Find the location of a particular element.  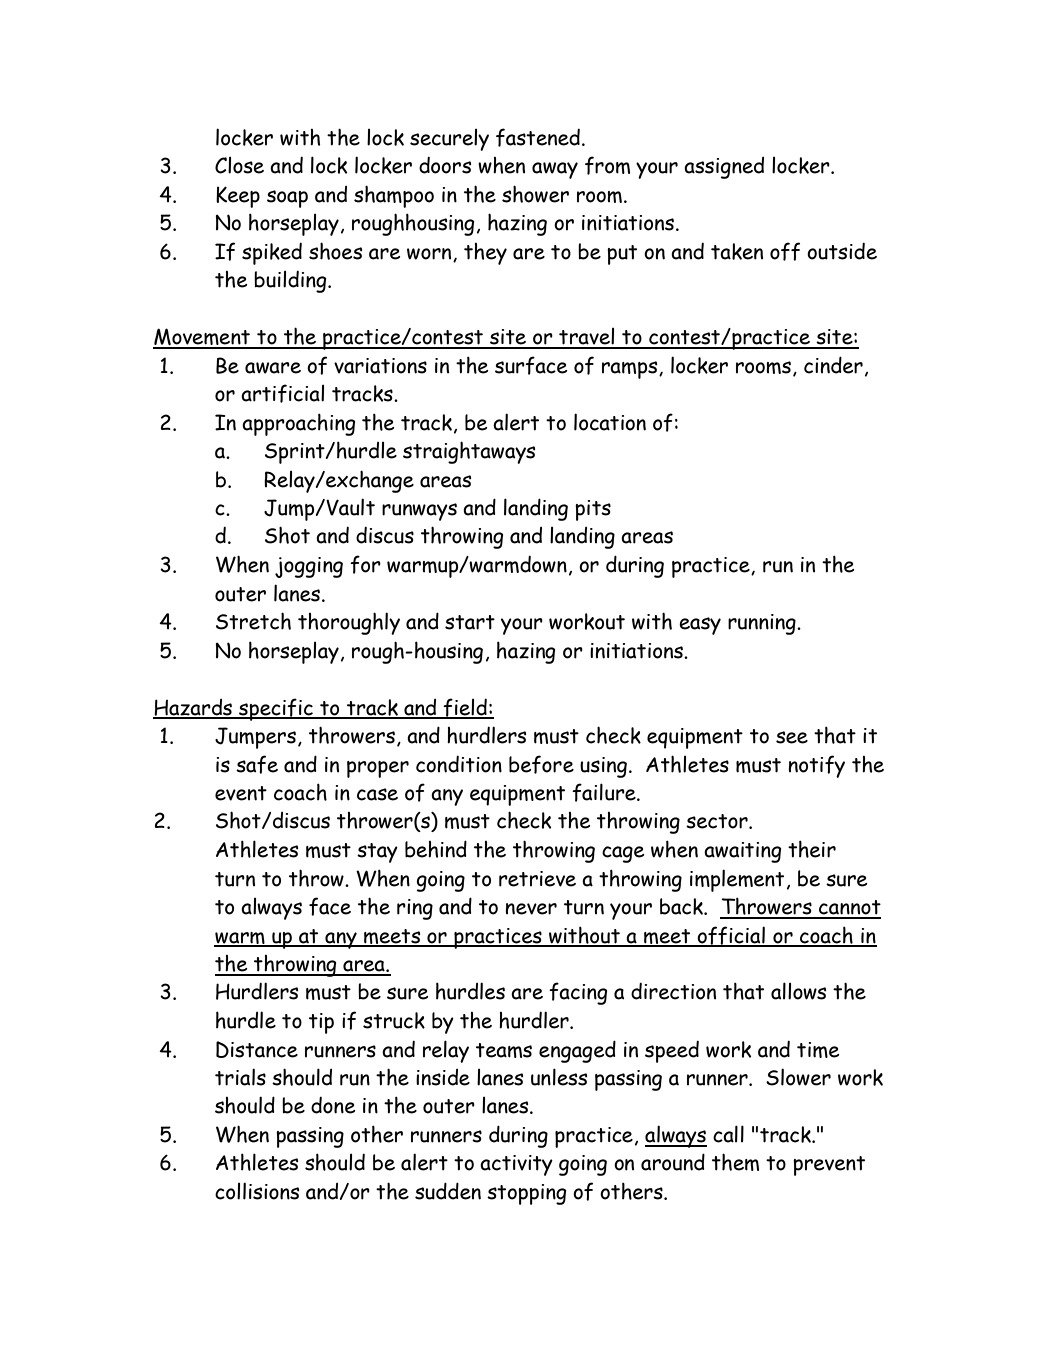

Close is located at coordinates (239, 165).
